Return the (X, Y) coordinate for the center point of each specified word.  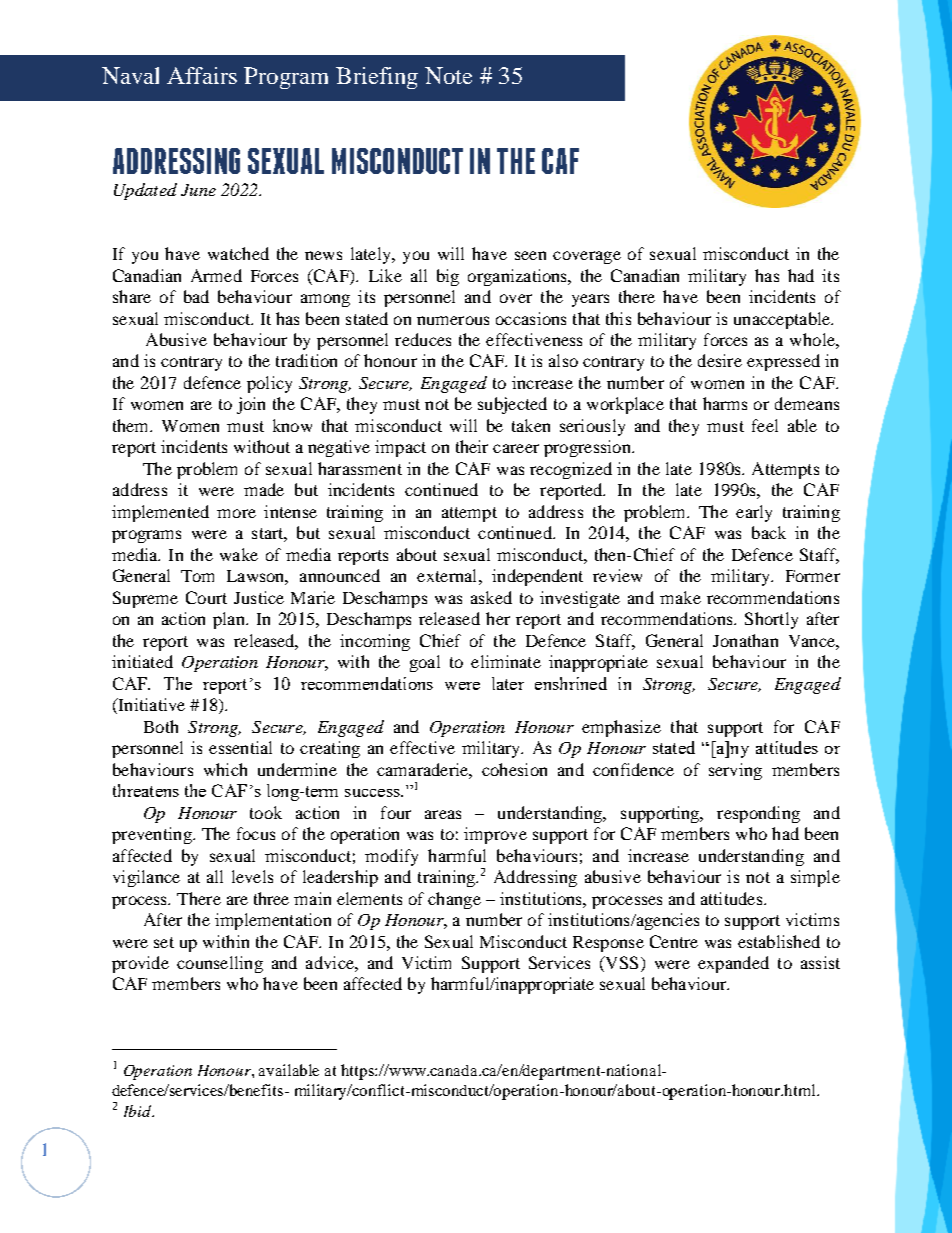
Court (206, 597)
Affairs (202, 75)
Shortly (771, 620)
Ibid (138, 1111)
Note (448, 75)
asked (491, 597)
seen (530, 255)
